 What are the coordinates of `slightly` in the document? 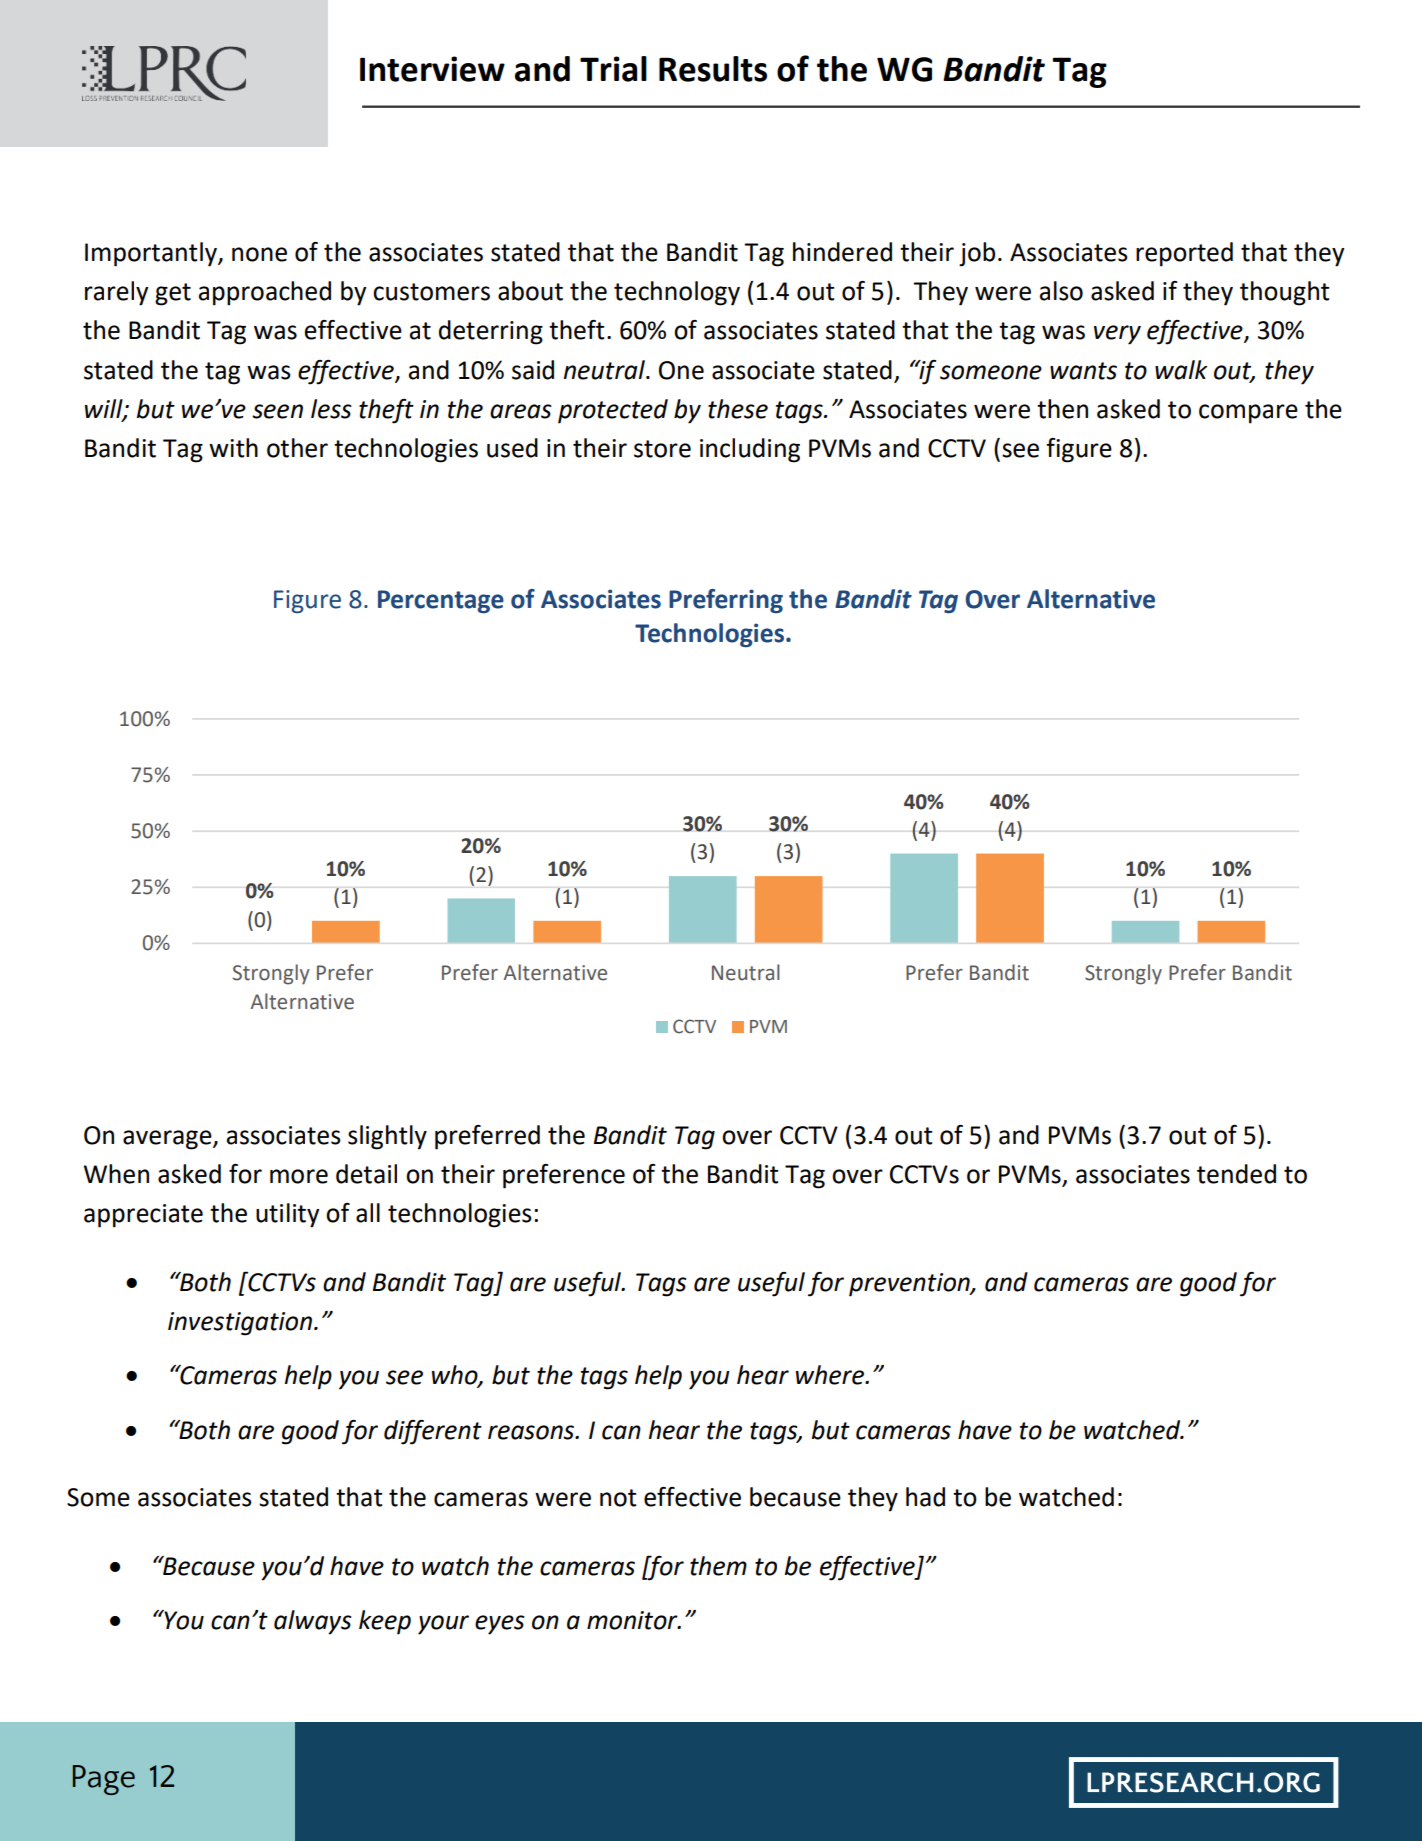 It's located at (387, 1137).
